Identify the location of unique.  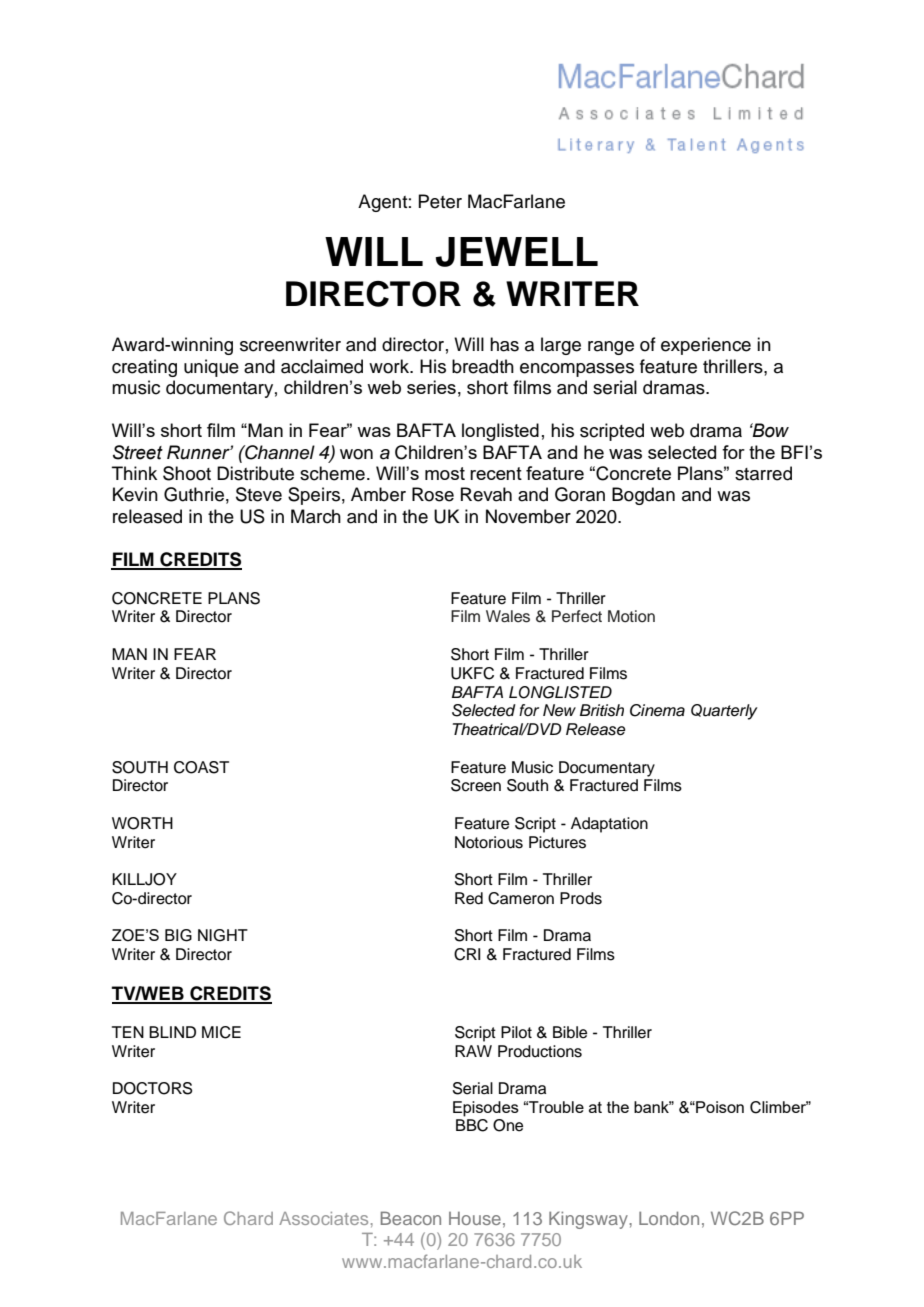
(211, 368).
